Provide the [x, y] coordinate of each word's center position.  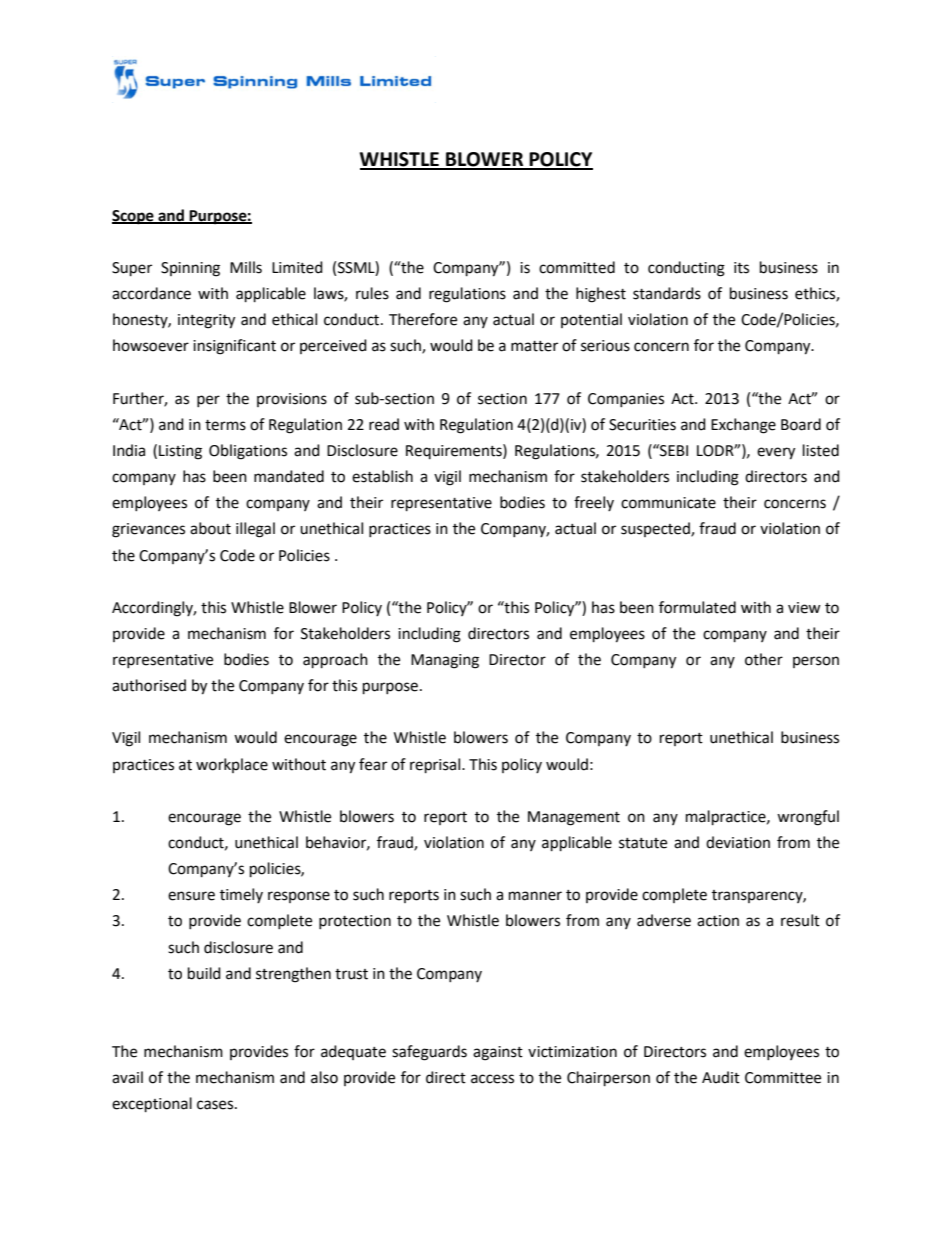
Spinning [190, 269]
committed [577, 267]
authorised [149, 685]
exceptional [152, 1105]
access [492, 1079]
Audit [721, 1077]
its [741, 268]
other [764, 659]
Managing [445, 661]
